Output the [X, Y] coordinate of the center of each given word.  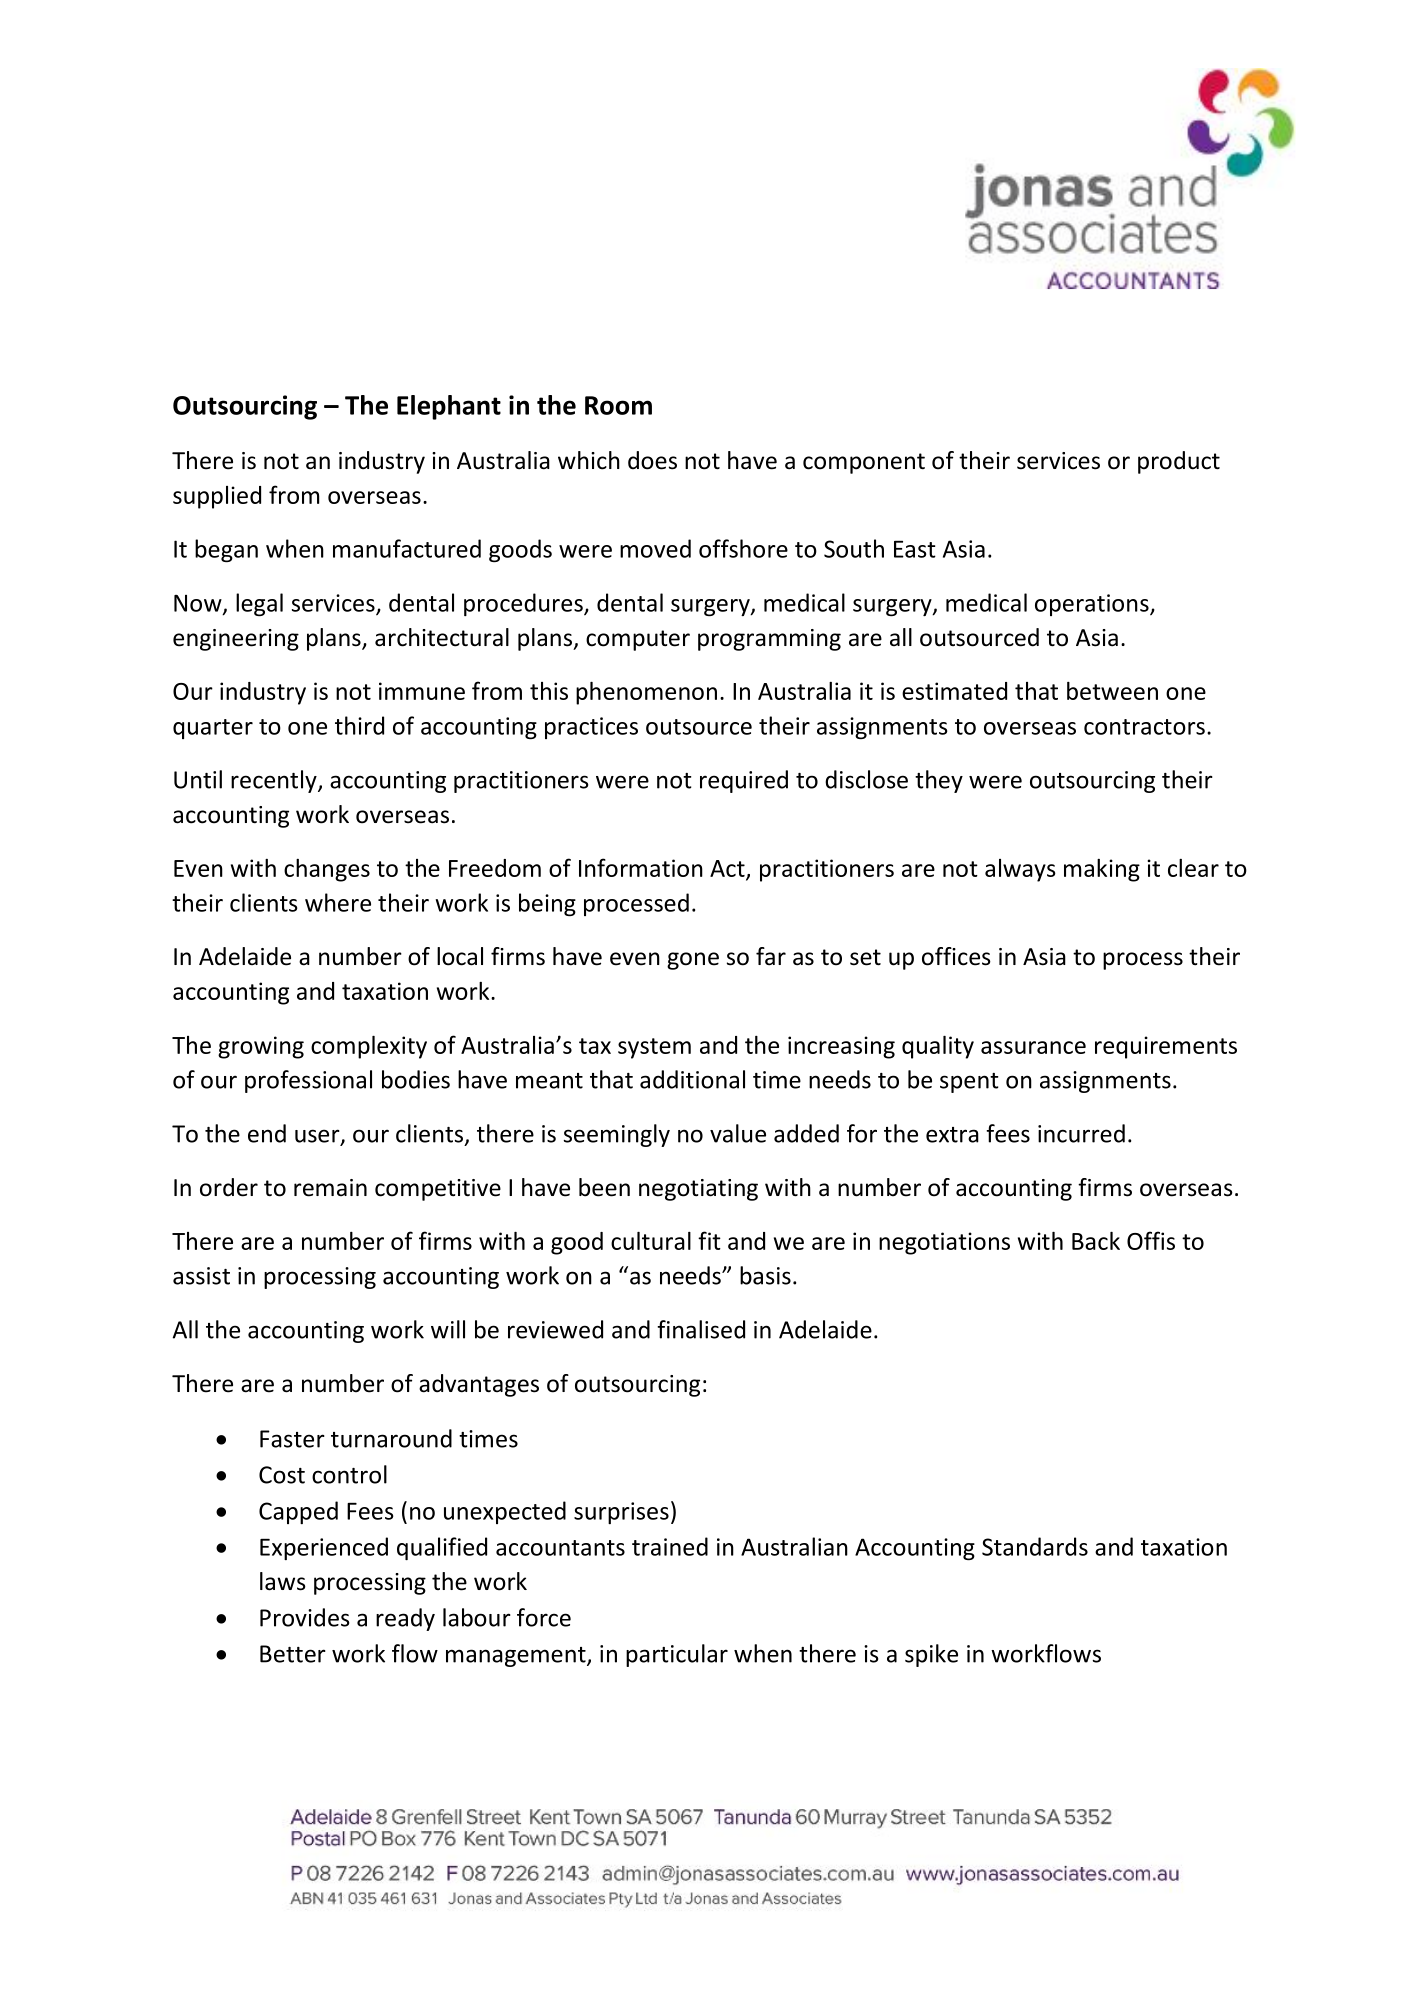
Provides [304, 1617]
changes [327, 870]
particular [677, 1655]
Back [1096, 1241]
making [1102, 870]
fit [709, 1240]
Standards [1035, 1546]
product [1179, 462]
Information [641, 867]
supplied [217, 497]
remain [330, 1188]
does [652, 460]
